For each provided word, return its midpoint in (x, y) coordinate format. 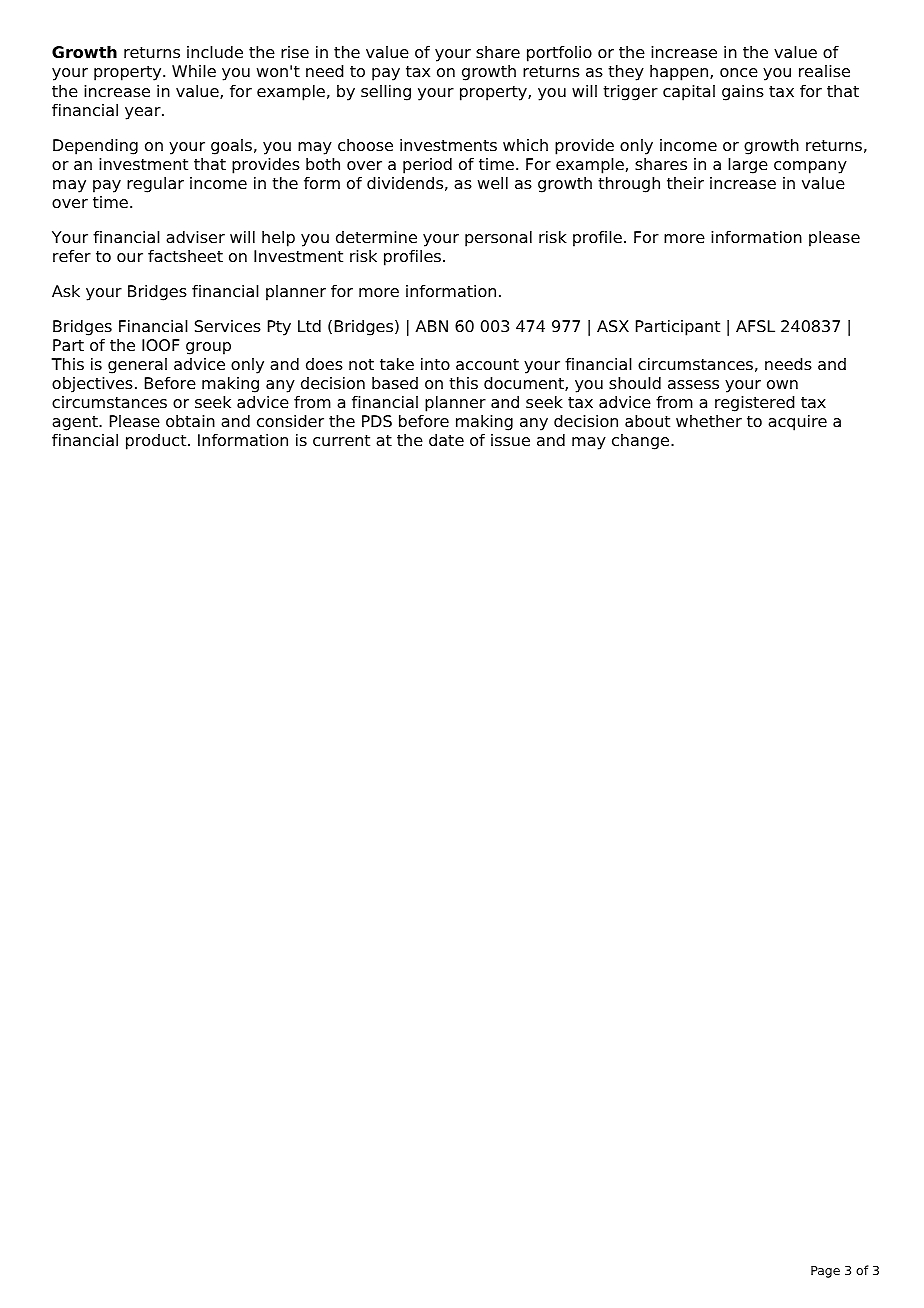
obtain (190, 421)
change (642, 442)
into (435, 364)
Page (825, 1272)
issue (510, 440)
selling (386, 93)
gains (743, 93)
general (137, 366)
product (157, 442)
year (144, 113)
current (341, 440)
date (446, 440)
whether (709, 421)
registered (755, 404)
